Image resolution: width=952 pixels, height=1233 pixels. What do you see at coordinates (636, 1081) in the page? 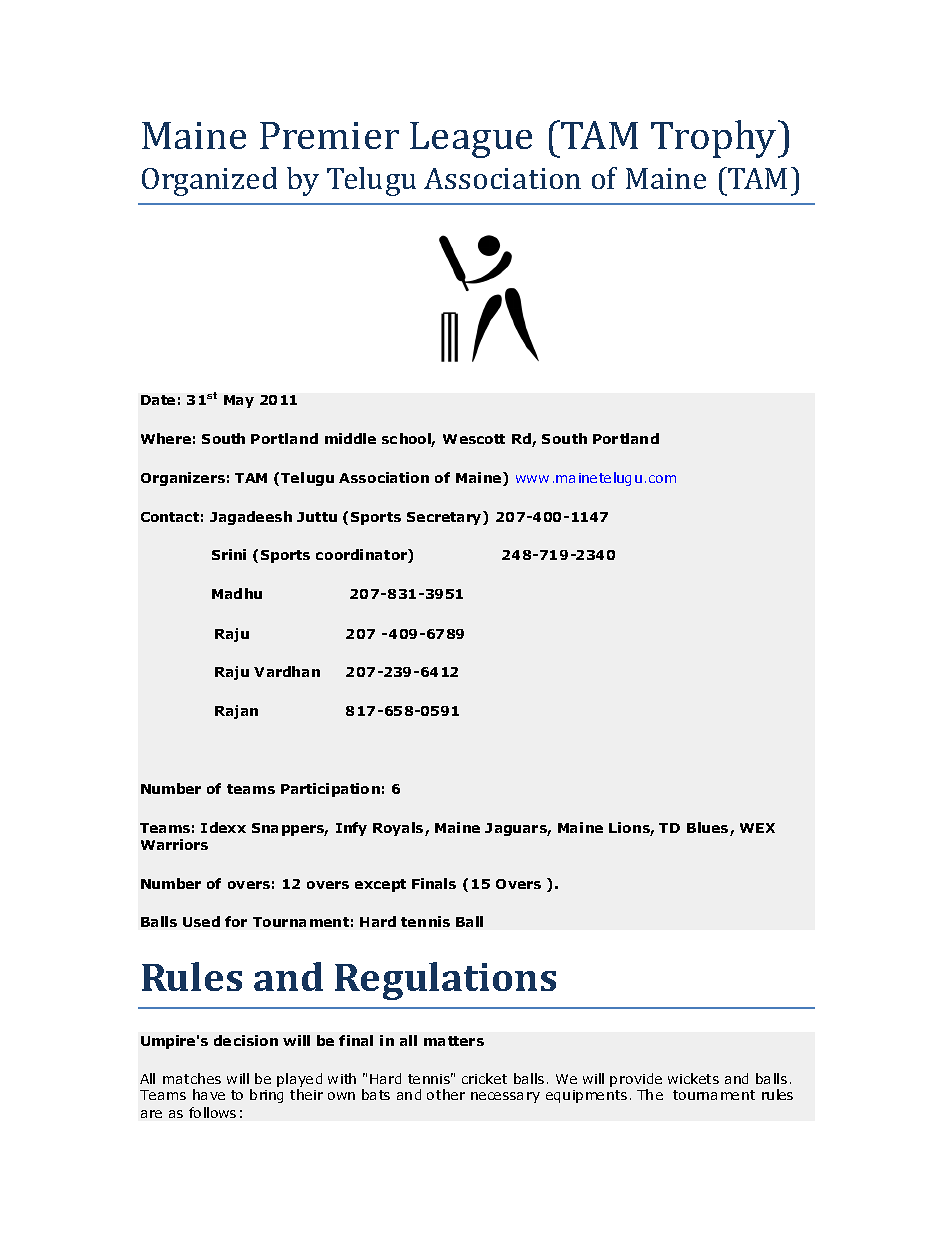
I see `provide` at bounding box center [636, 1081].
